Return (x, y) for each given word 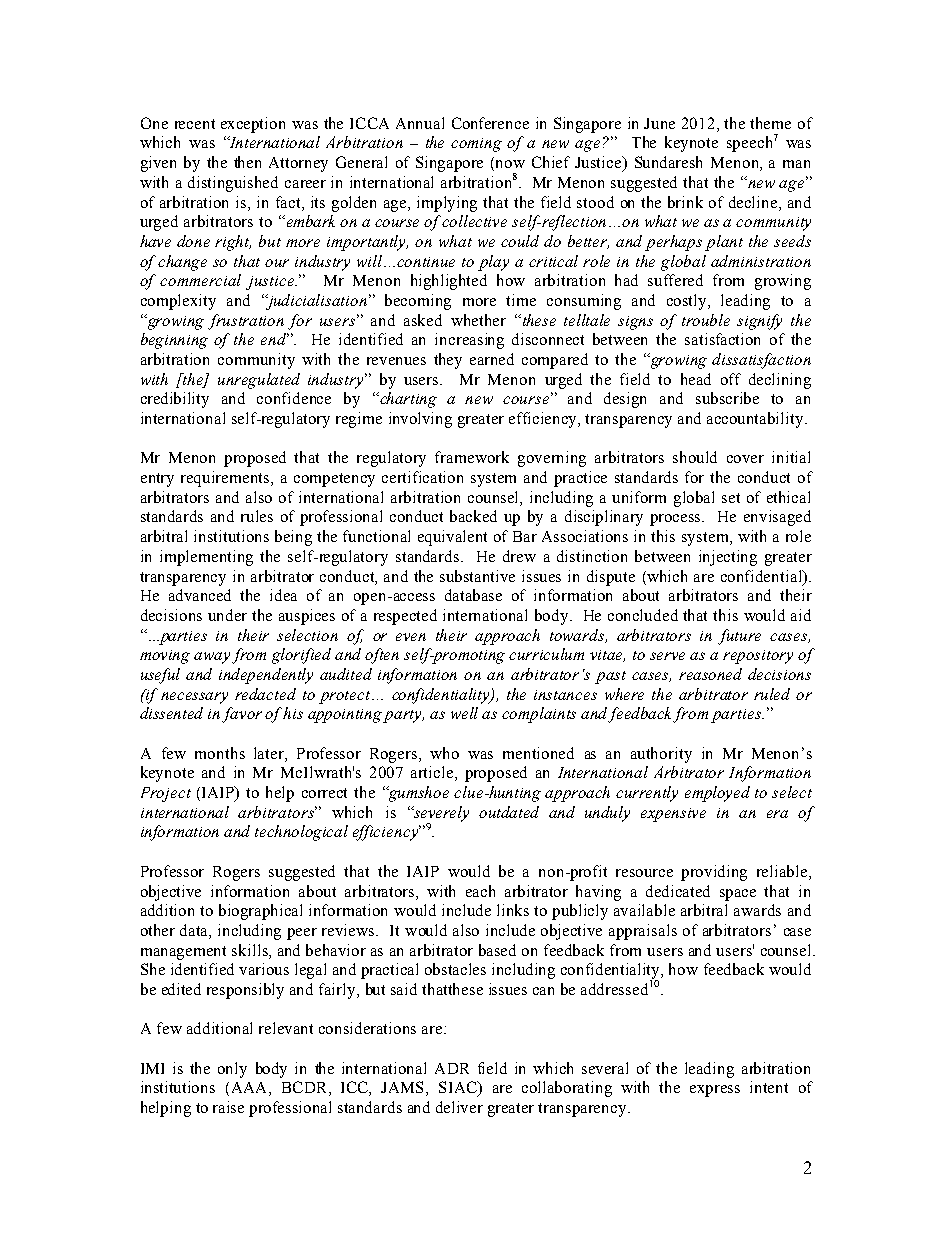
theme (770, 123)
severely (440, 815)
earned (492, 359)
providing (714, 873)
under (227, 615)
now (510, 164)
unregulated (259, 381)
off (731, 379)
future (739, 637)
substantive (477, 576)
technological (301, 833)
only (232, 1070)
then (247, 162)
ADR (452, 1068)
